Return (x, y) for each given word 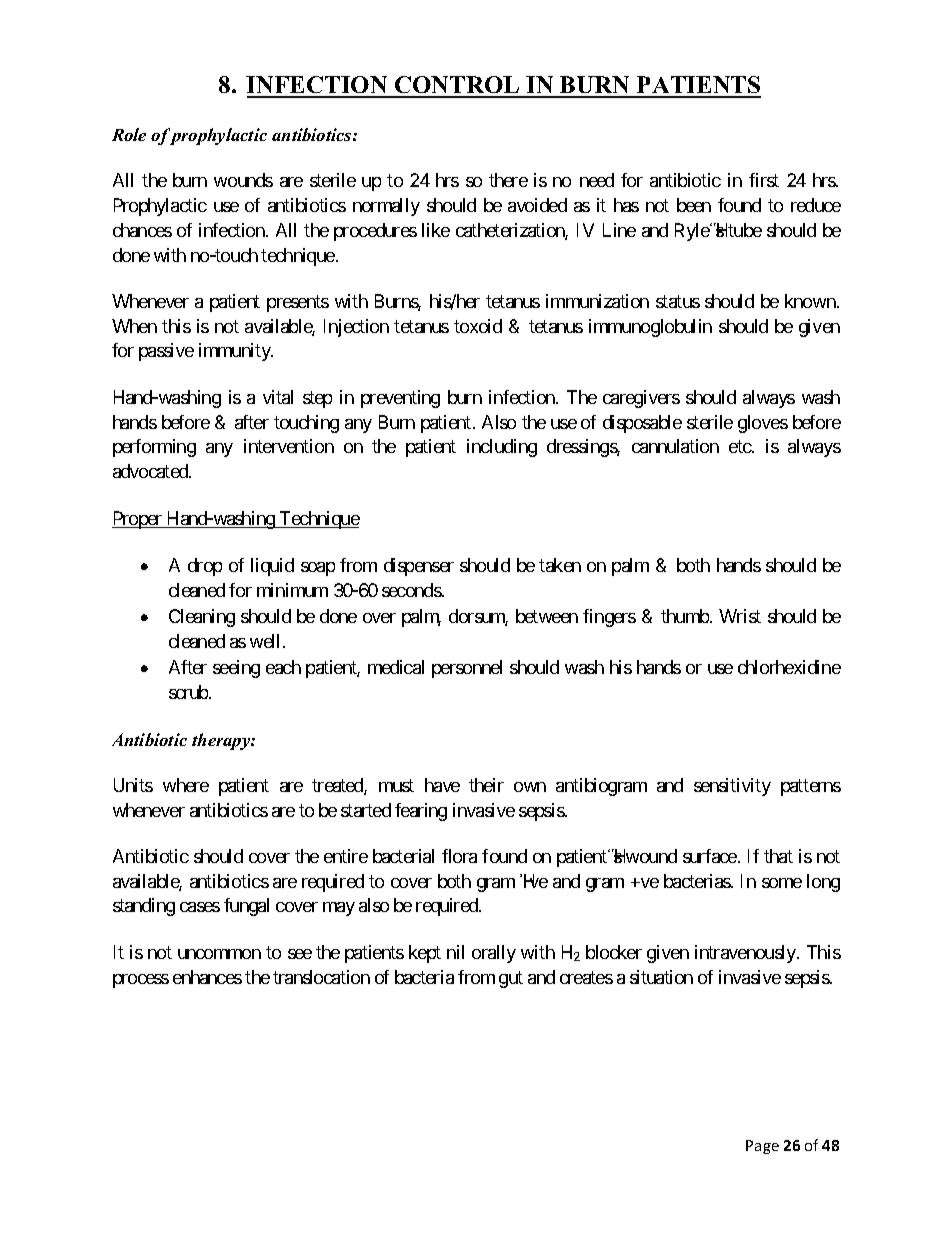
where (186, 785)
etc (741, 447)
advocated (151, 471)
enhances (207, 977)
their (486, 785)
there (508, 180)
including (502, 448)
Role (129, 134)
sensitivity (732, 787)
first (764, 180)
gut (511, 979)
